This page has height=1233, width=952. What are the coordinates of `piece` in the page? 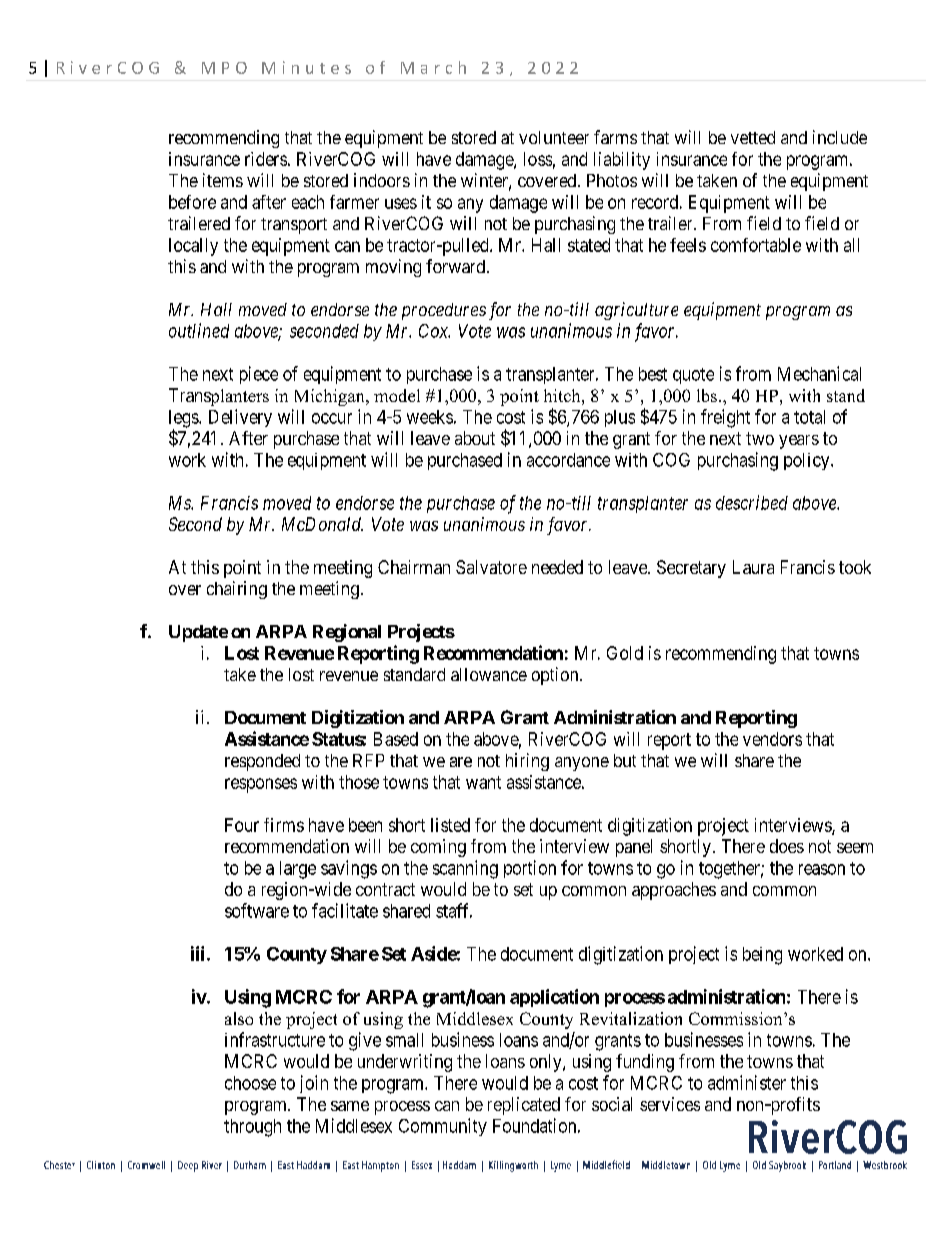 It's located at (259, 375).
